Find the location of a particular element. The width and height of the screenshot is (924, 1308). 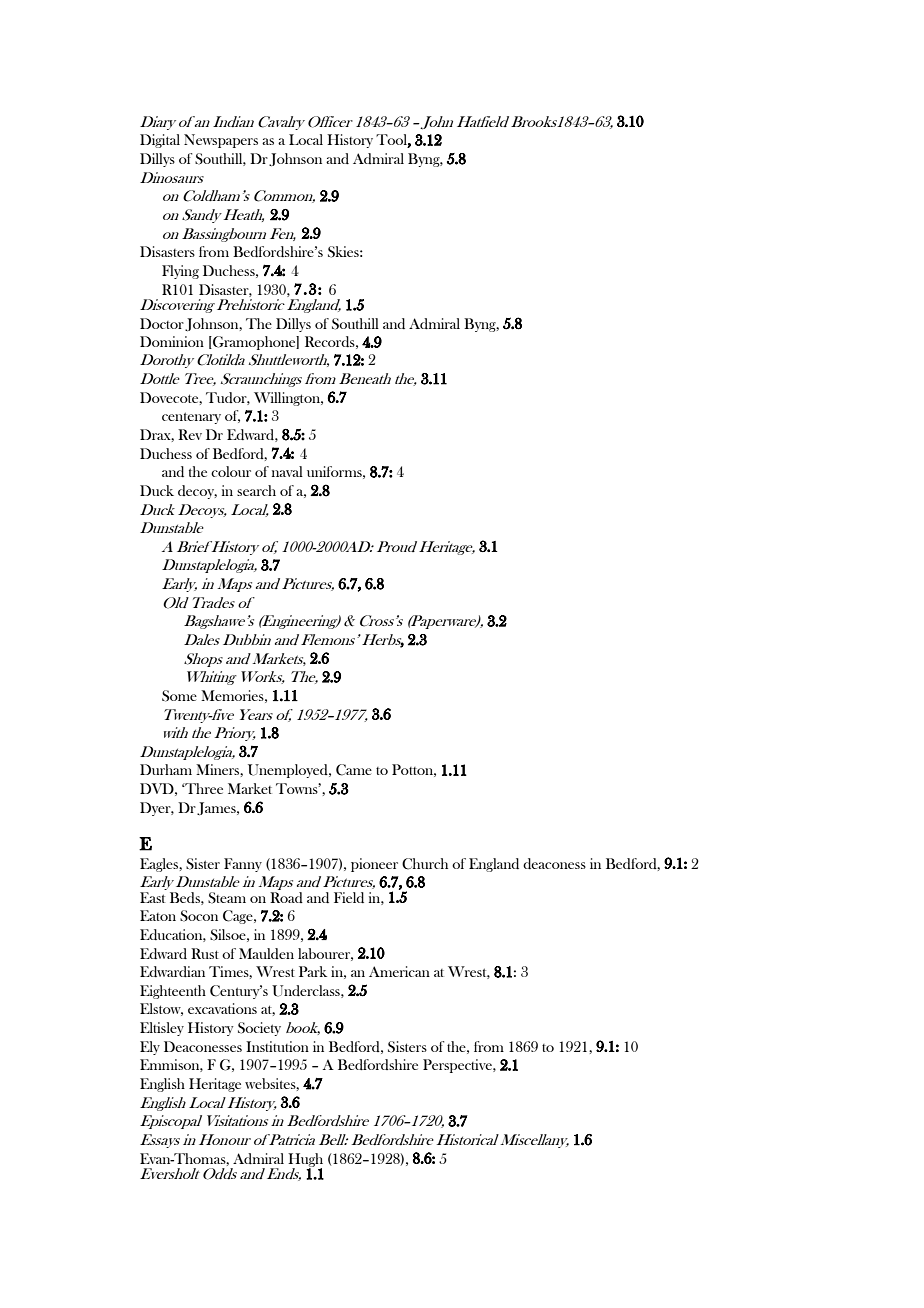

Digital is located at coordinates (160, 141).
